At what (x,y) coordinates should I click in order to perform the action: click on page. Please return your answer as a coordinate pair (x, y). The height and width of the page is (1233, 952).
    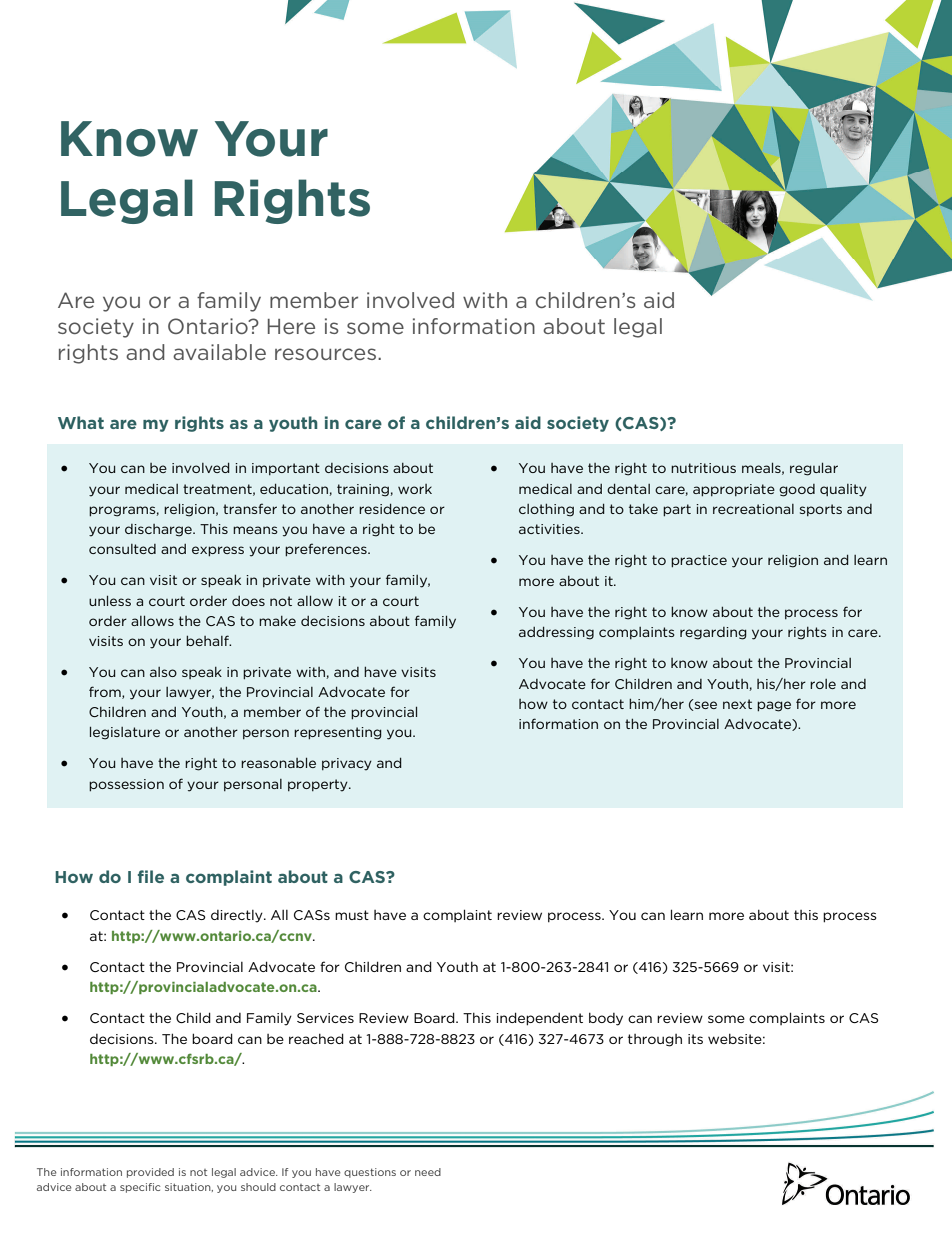
    Looking at the image, I should click on (774, 706).
